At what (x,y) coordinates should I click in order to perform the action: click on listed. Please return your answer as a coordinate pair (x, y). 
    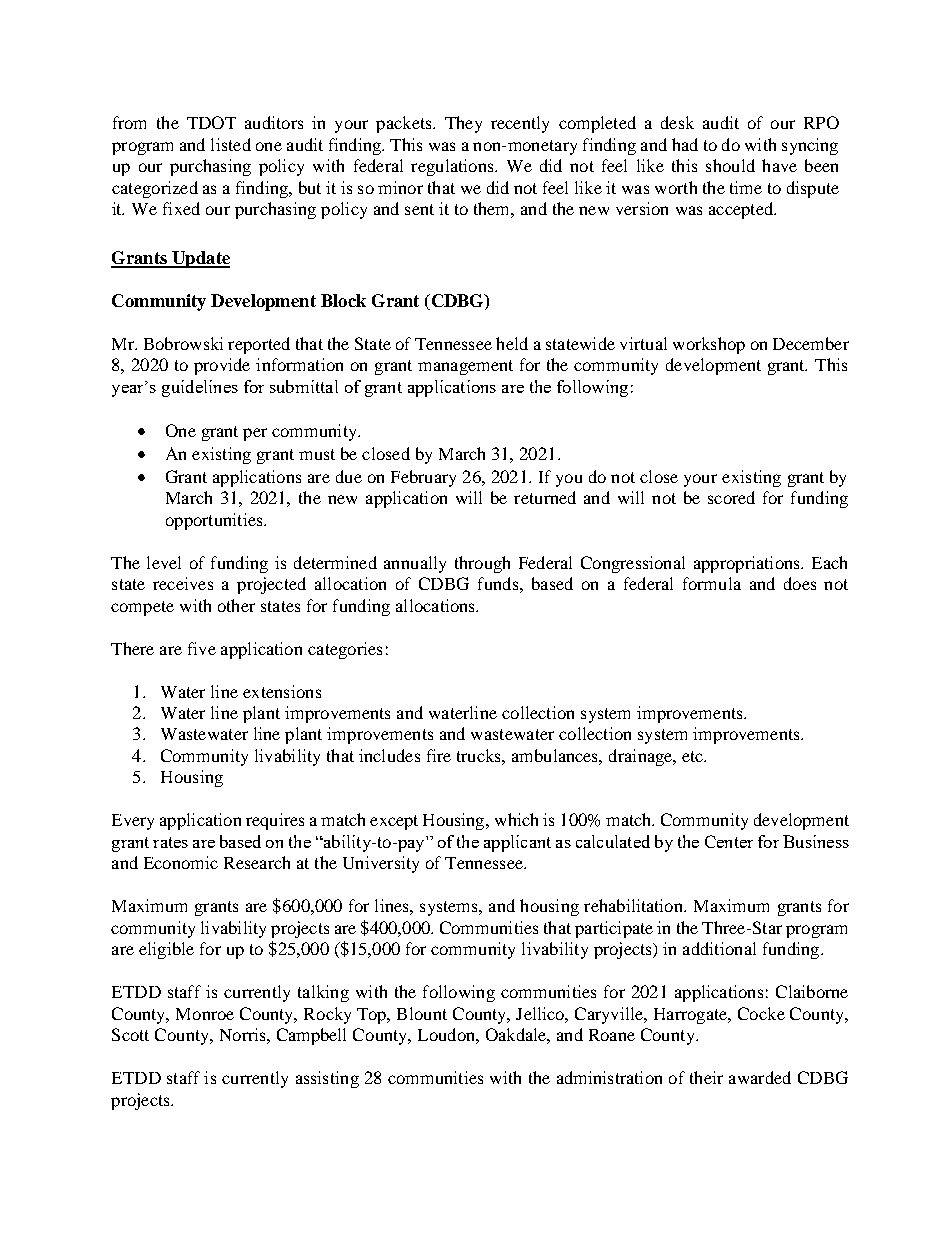
    Looking at the image, I should click on (231, 144).
